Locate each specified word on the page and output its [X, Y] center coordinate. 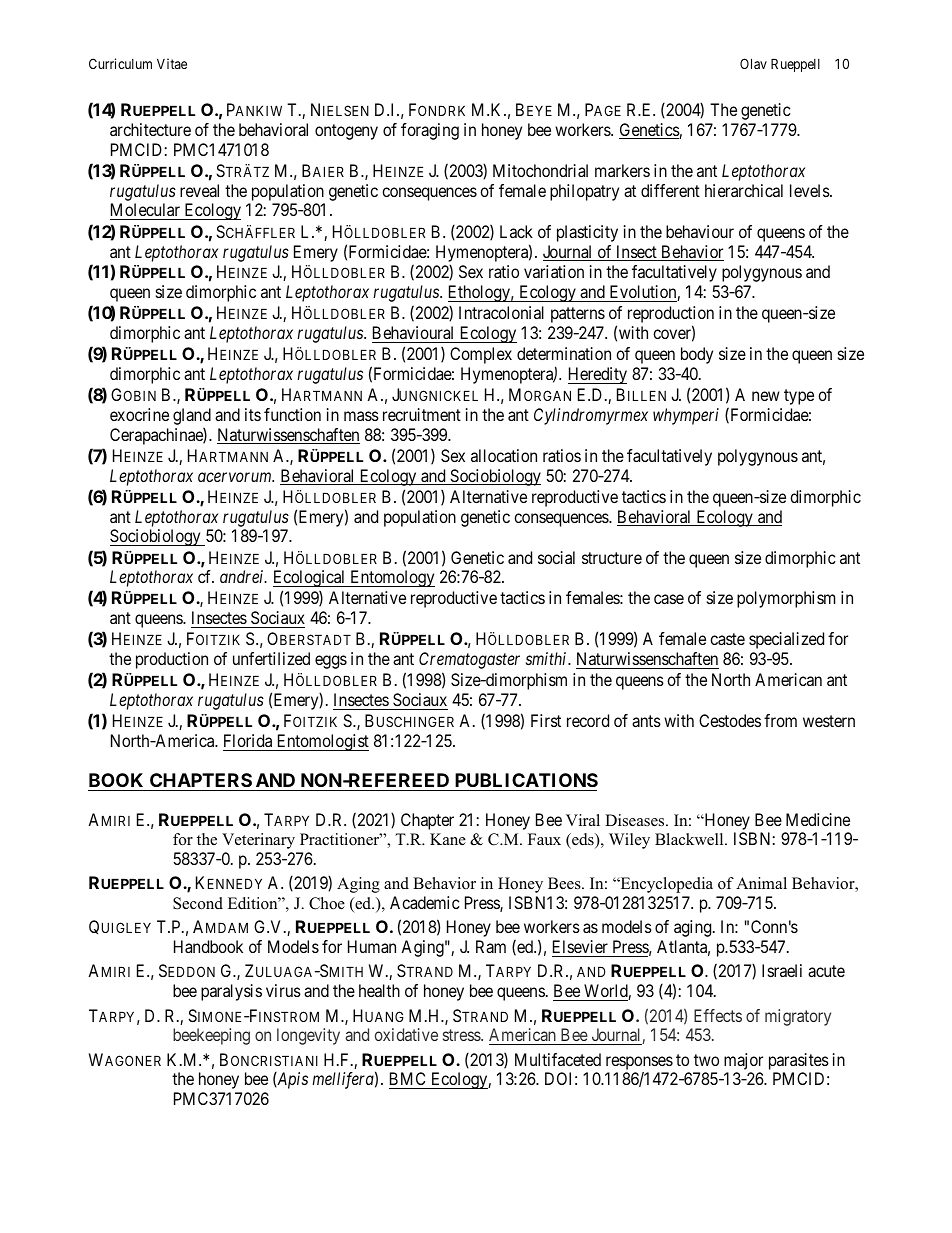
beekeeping [211, 1036]
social [556, 557]
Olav [753, 63]
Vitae [172, 63]
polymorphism [786, 599]
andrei [243, 576]
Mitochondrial [540, 170]
